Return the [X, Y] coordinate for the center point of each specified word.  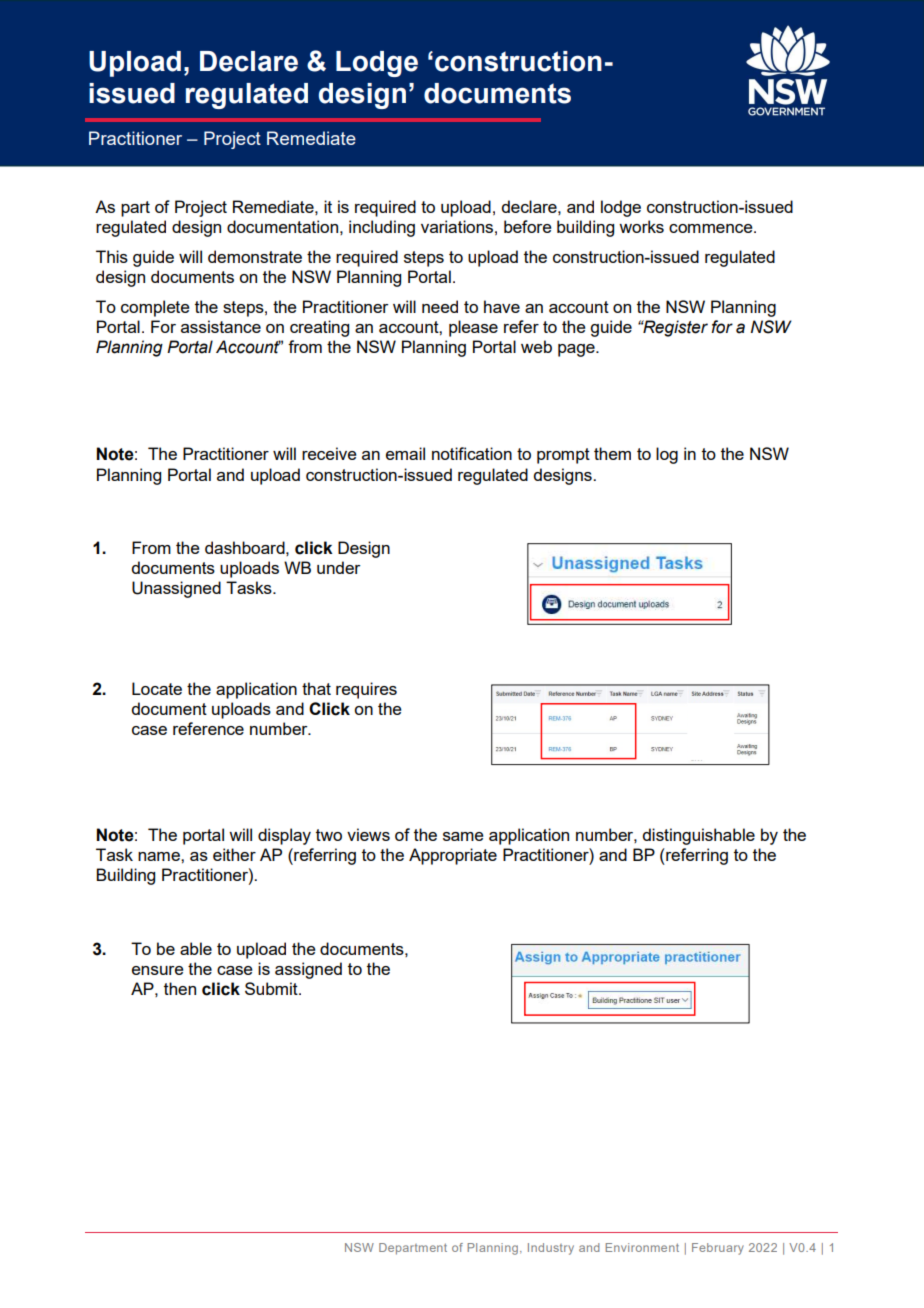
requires [366, 690]
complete [155, 308]
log [667, 455]
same [463, 836]
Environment [642, 1247]
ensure [158, 970]
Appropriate [453, 856]
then [180, 988]
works [641, 226]
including [382, 228]
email [405, 453]
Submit [272, 988]
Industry [551, 1249]
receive [329, 453]
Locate [157, 688]
